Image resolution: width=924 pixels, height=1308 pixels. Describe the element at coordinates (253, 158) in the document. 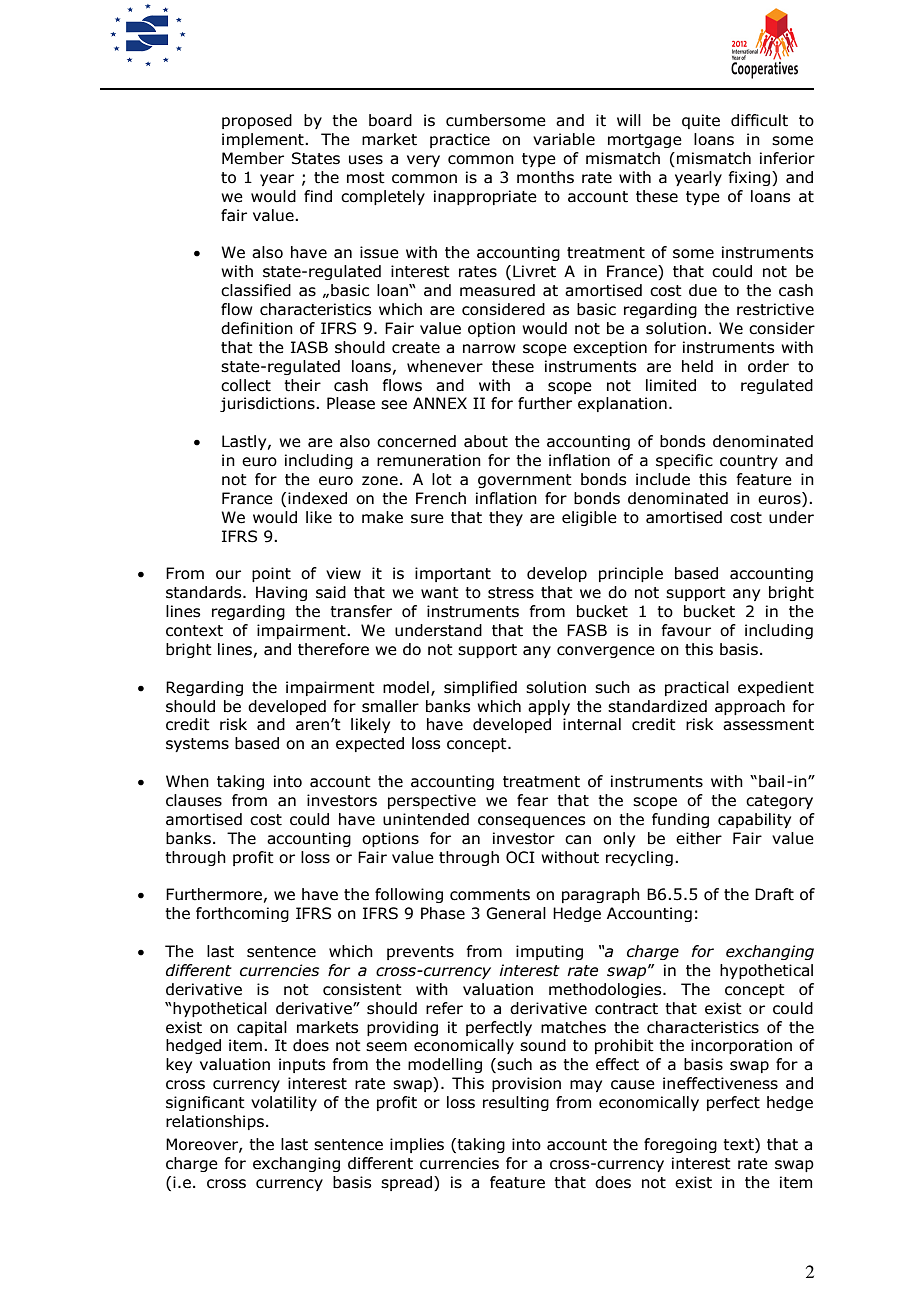

I see `Member` at that location.
